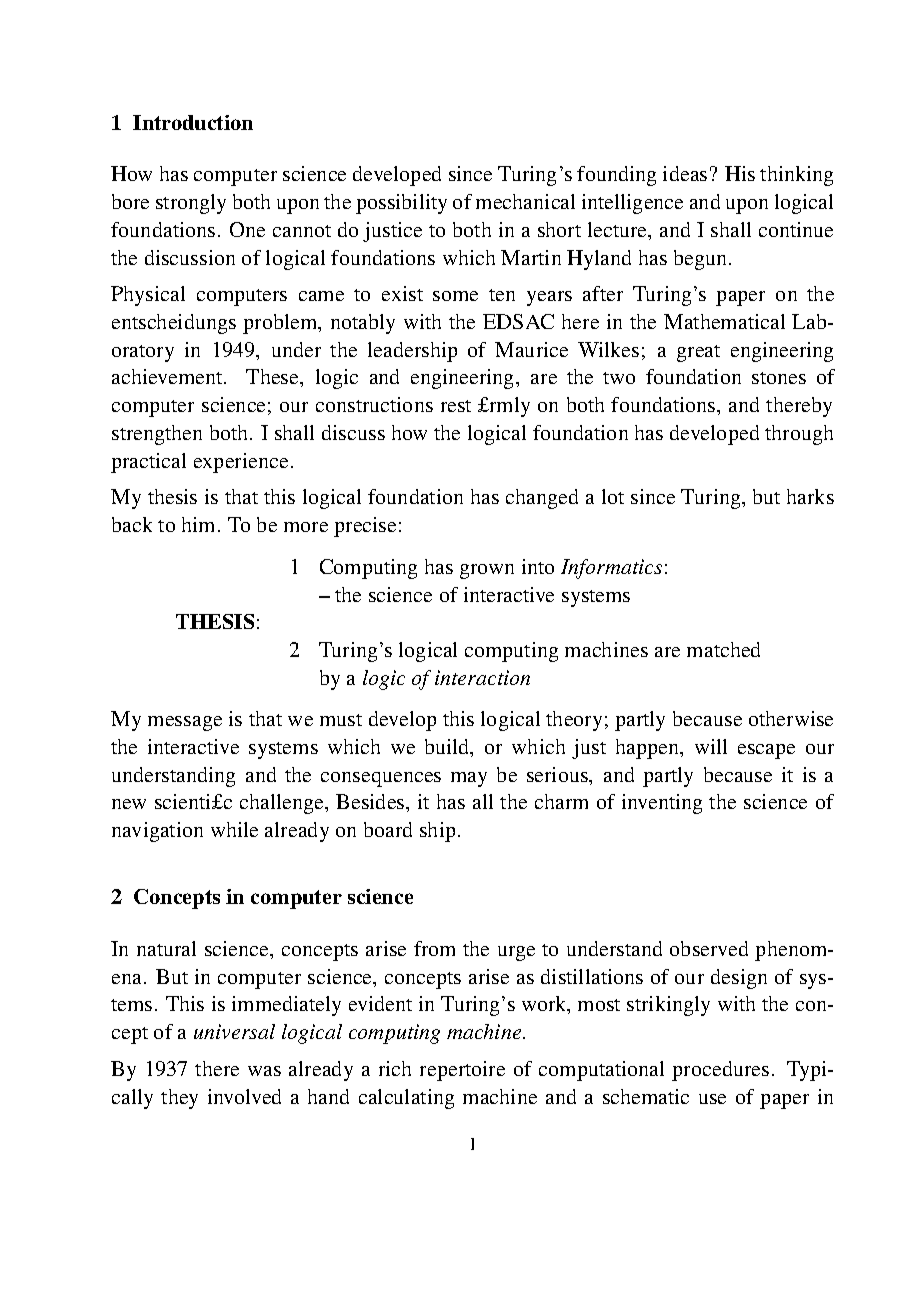 This screenshot has width=924, height=1304. I want to click on repertoire, so click(462, 1071).
